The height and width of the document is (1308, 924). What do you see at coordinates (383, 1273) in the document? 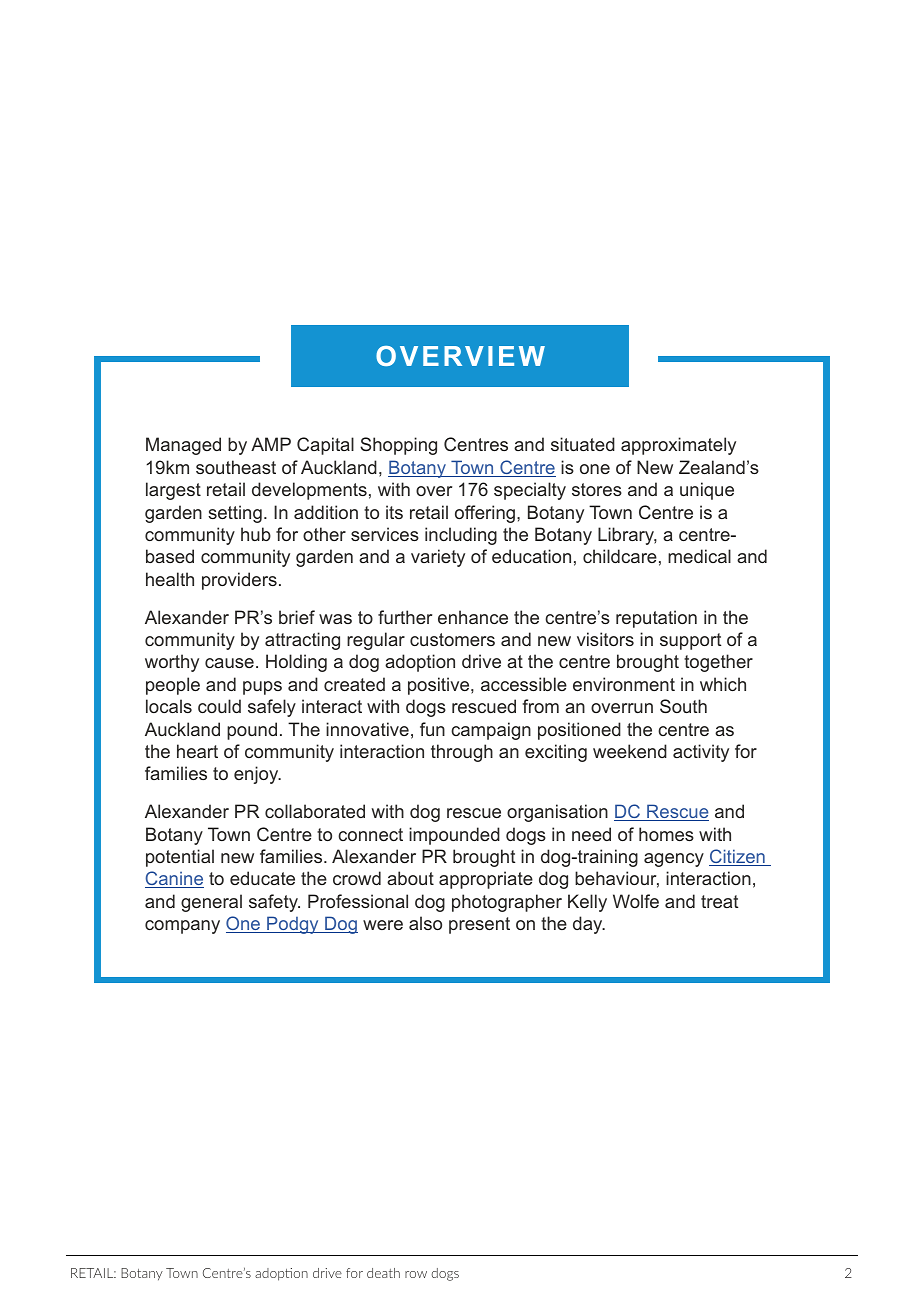
I see `death` at bounding box center [383, 1273].
